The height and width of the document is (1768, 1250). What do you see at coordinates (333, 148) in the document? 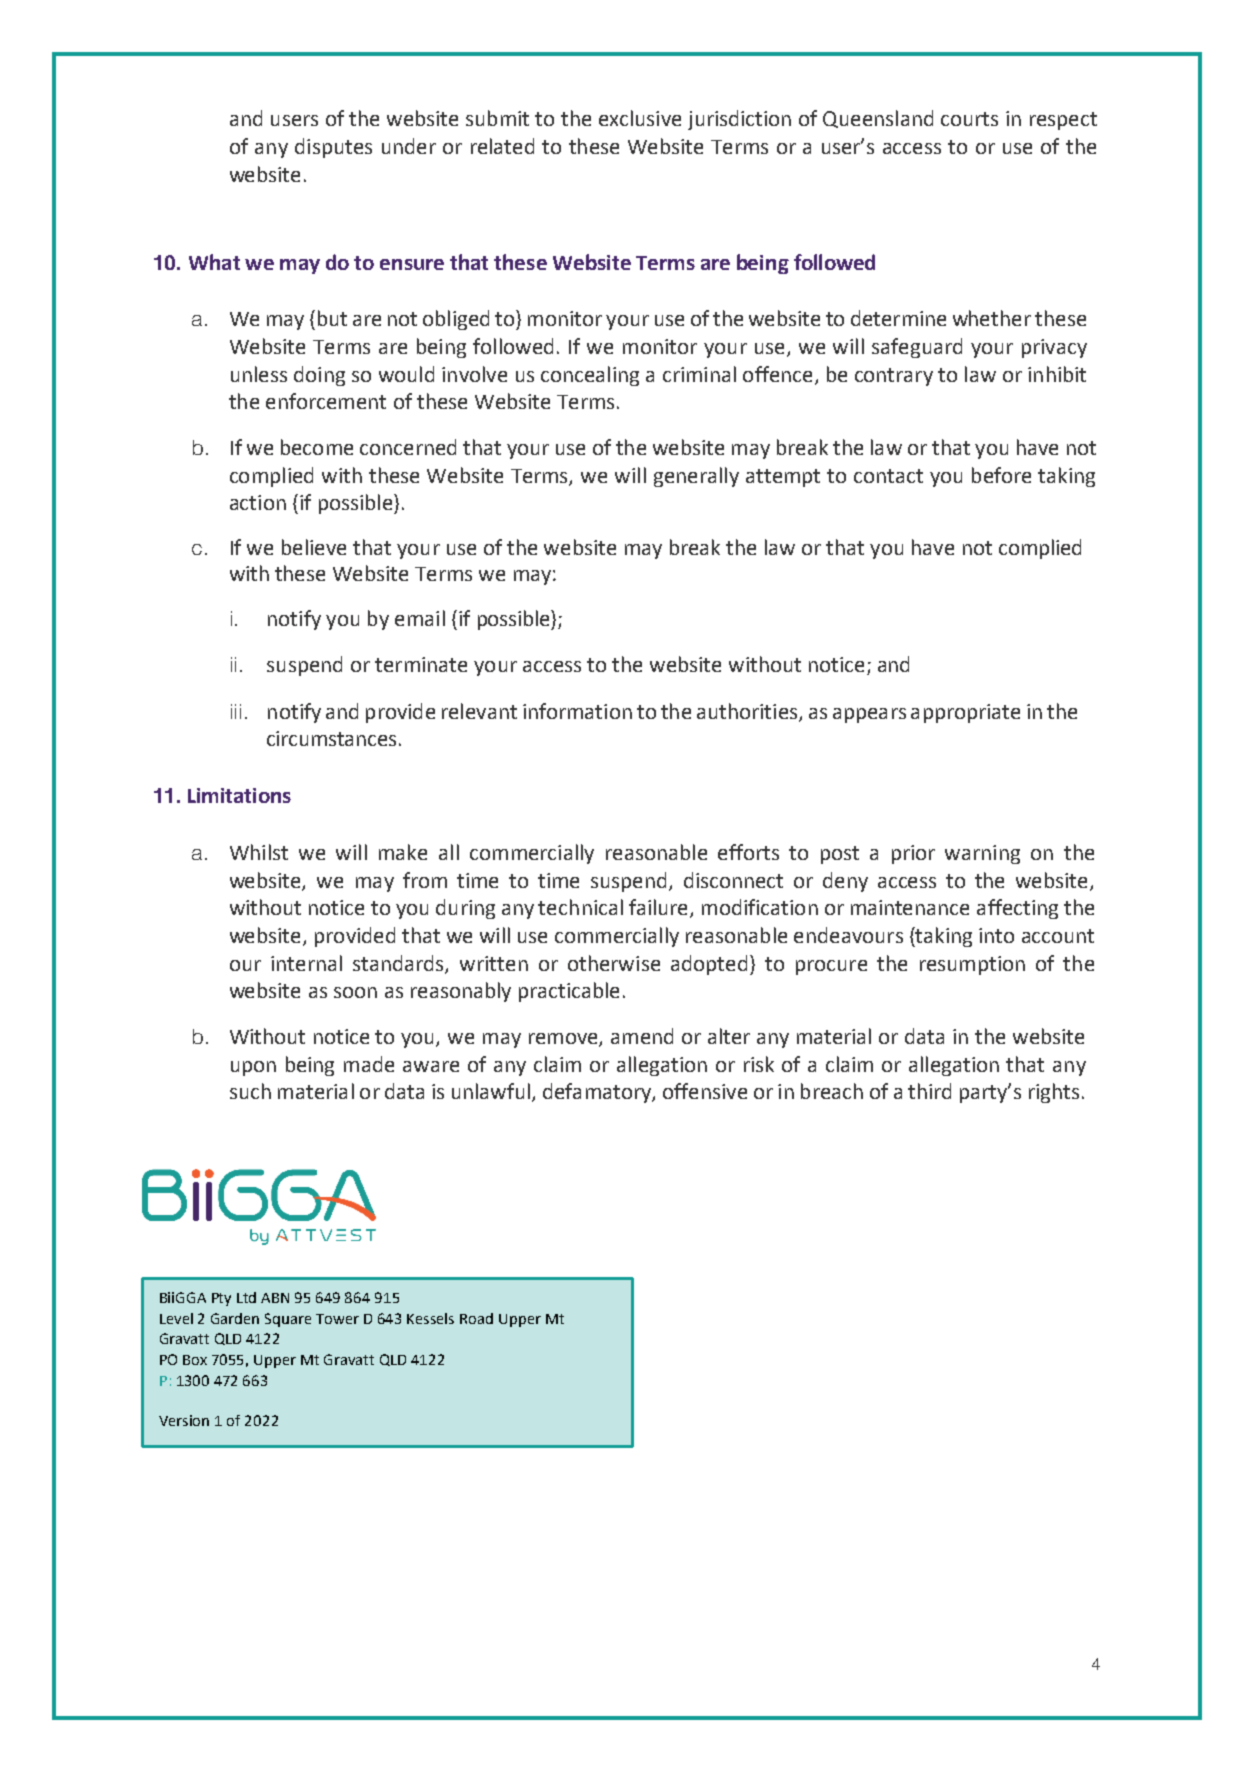
I see `disputes` at bounding box center [333, 148].
